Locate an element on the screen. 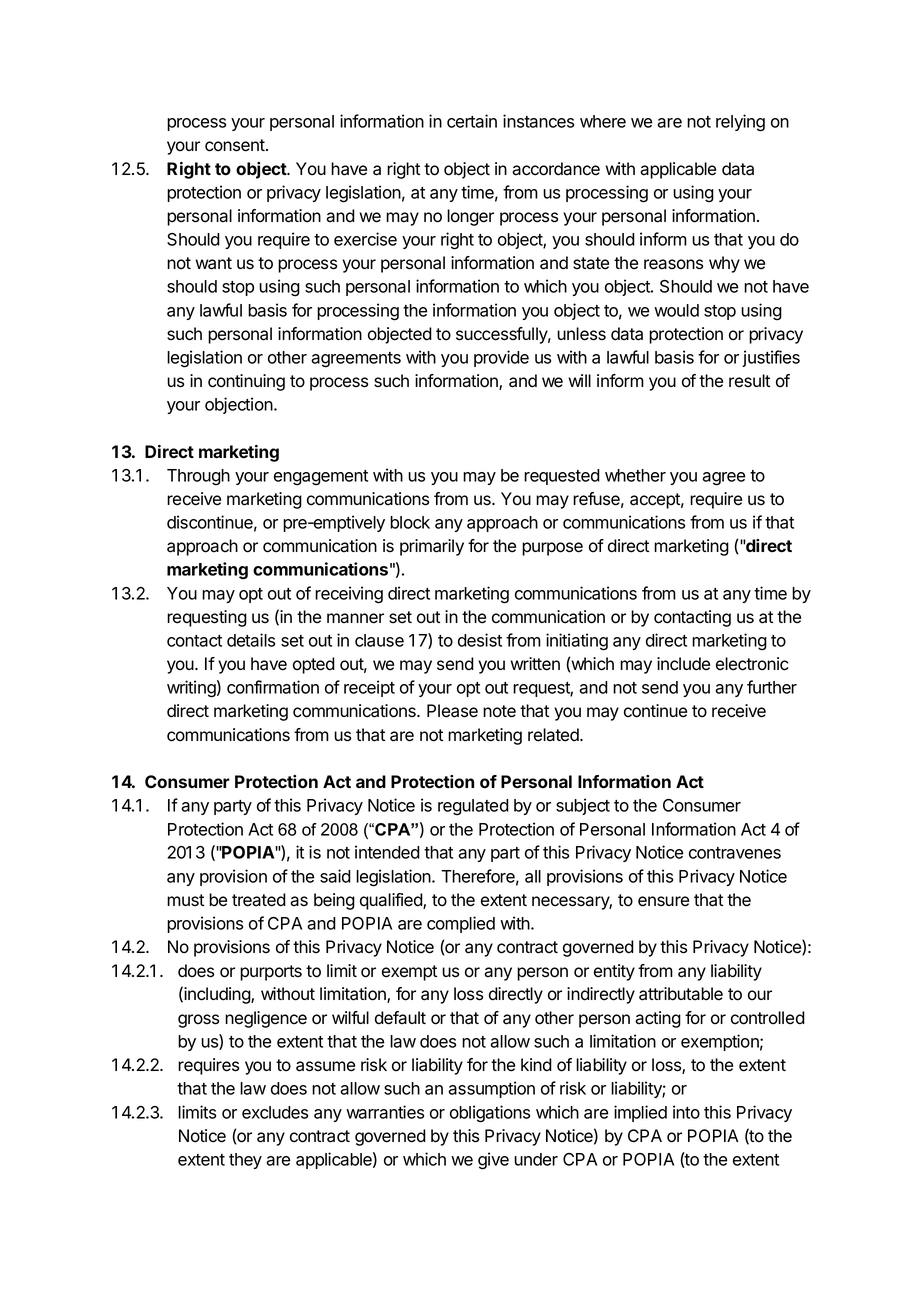 This screenshot has height=1308, width=924. desist is located at coordinates (480, 640).
